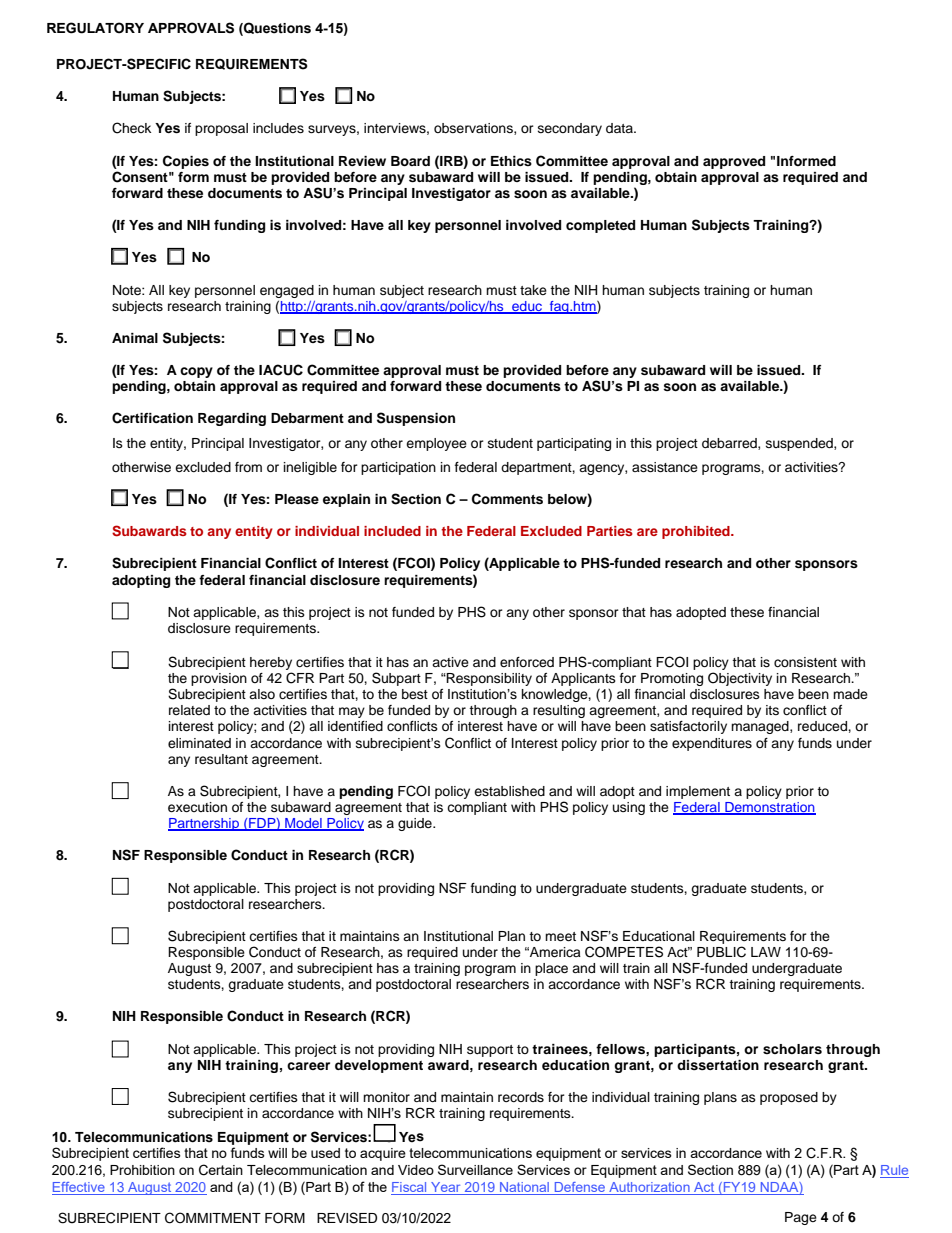 This page has width=952, height=1233. Describe the element at coordinates (450, 662) in the page. I see `active` at that location.
